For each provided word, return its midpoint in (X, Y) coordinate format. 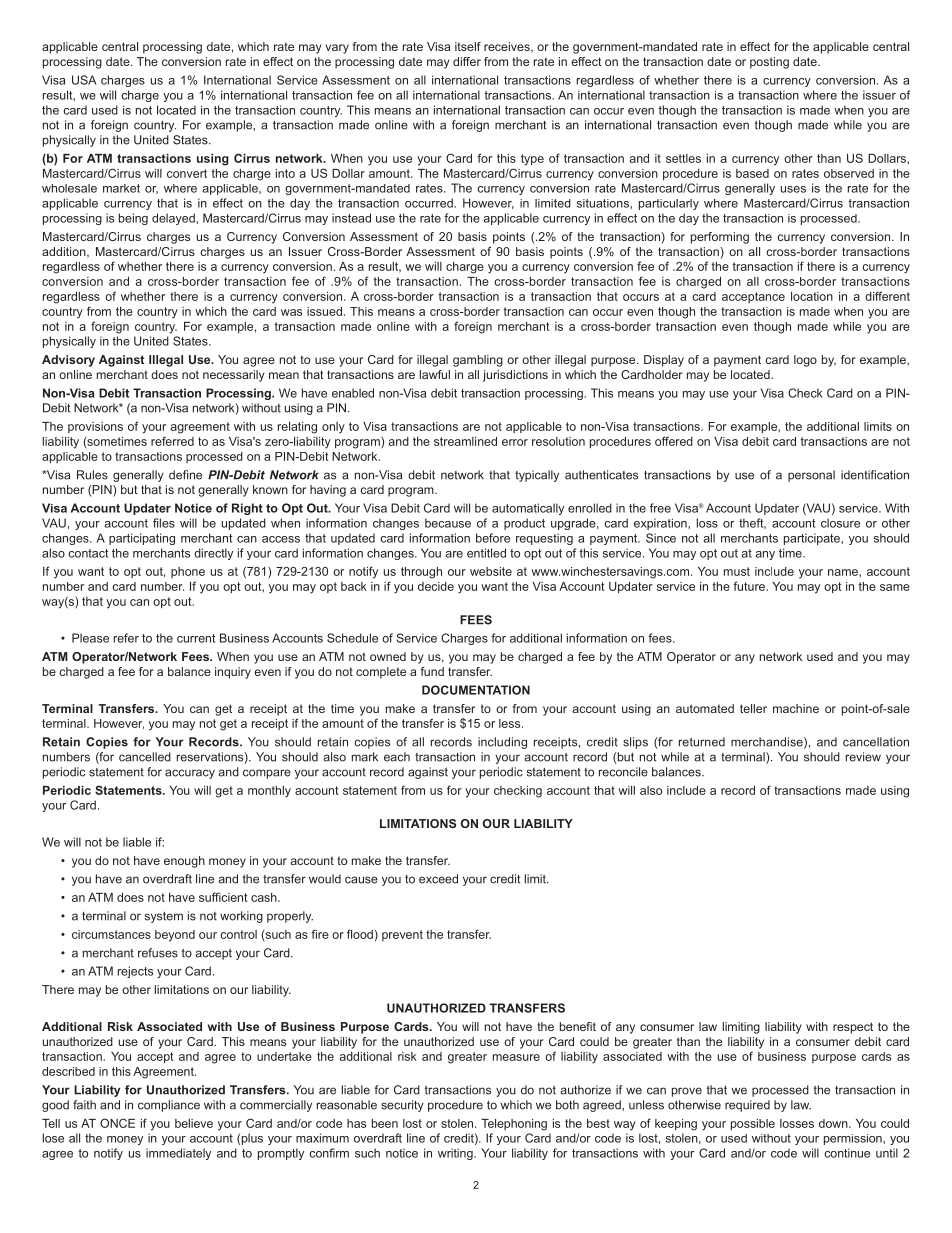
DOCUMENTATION (476, 690)
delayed (174, 219)
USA (84, 80)
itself (468, 46)
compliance (169, 1106)
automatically (528, 509)
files (164, 523)
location (812, 296)
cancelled (145, 757)
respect (853, 1028)
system (164, 917)
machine (796, 708)
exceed (438, 879)
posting (769, 63)
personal (811, 476)
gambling (478, 361)
